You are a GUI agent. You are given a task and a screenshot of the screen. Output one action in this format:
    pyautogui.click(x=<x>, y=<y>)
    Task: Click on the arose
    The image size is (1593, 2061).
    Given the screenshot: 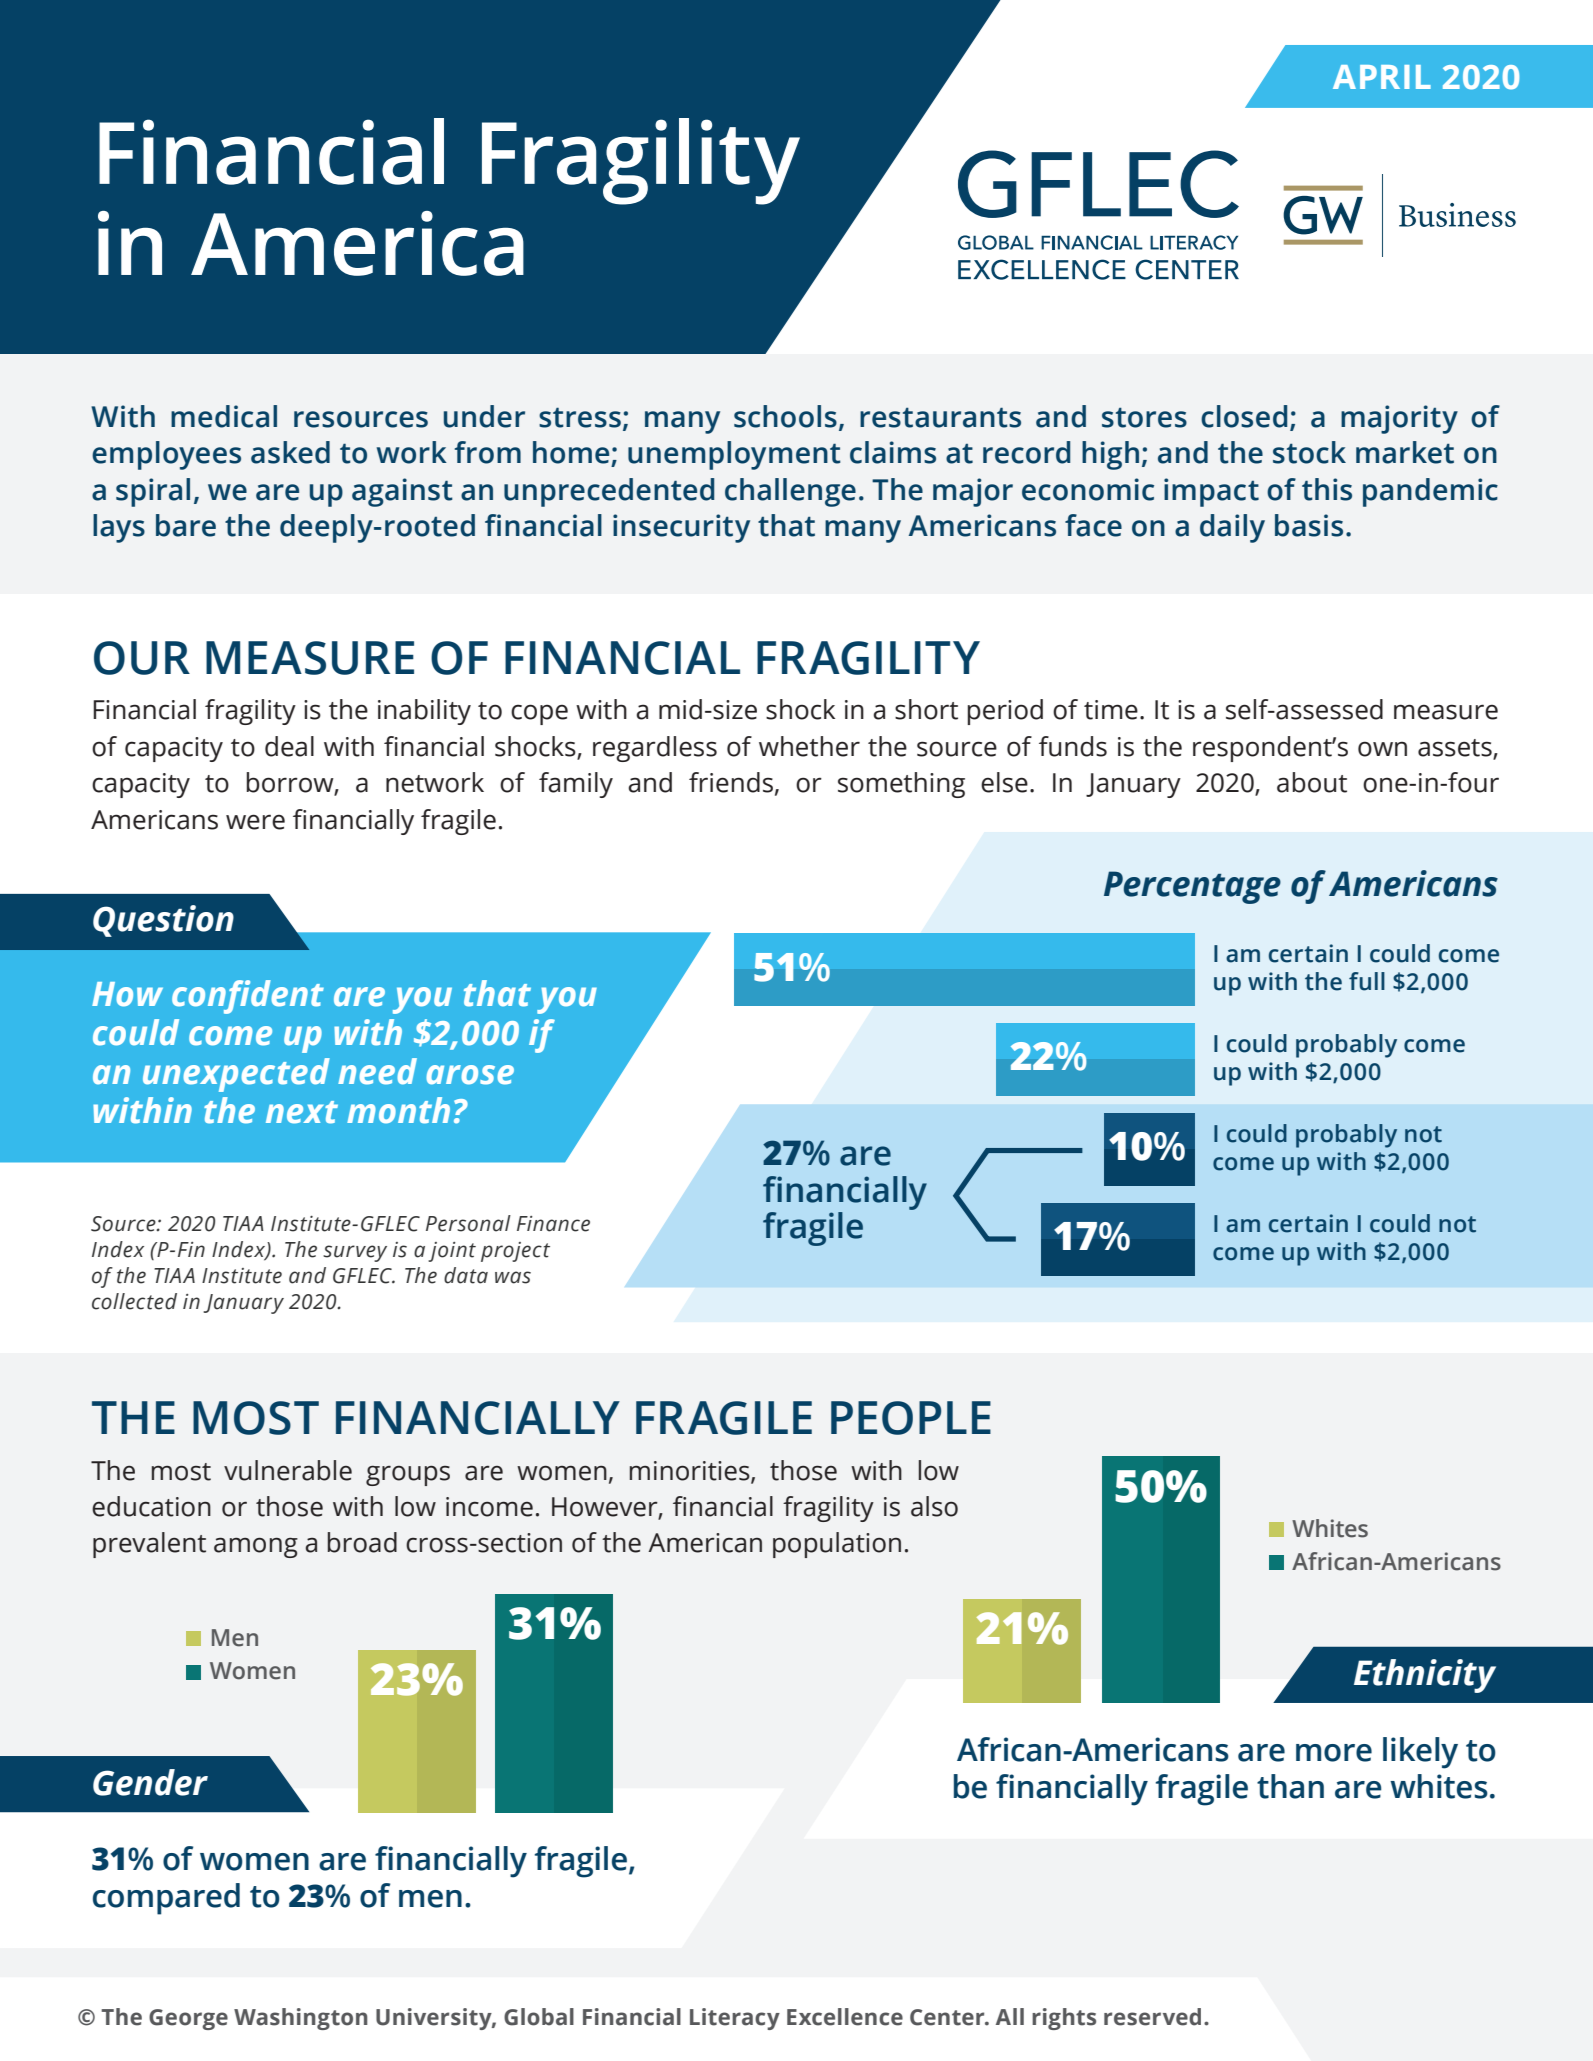 What is the action you would take?
    pyautogui.click(x=470, y=1075)
